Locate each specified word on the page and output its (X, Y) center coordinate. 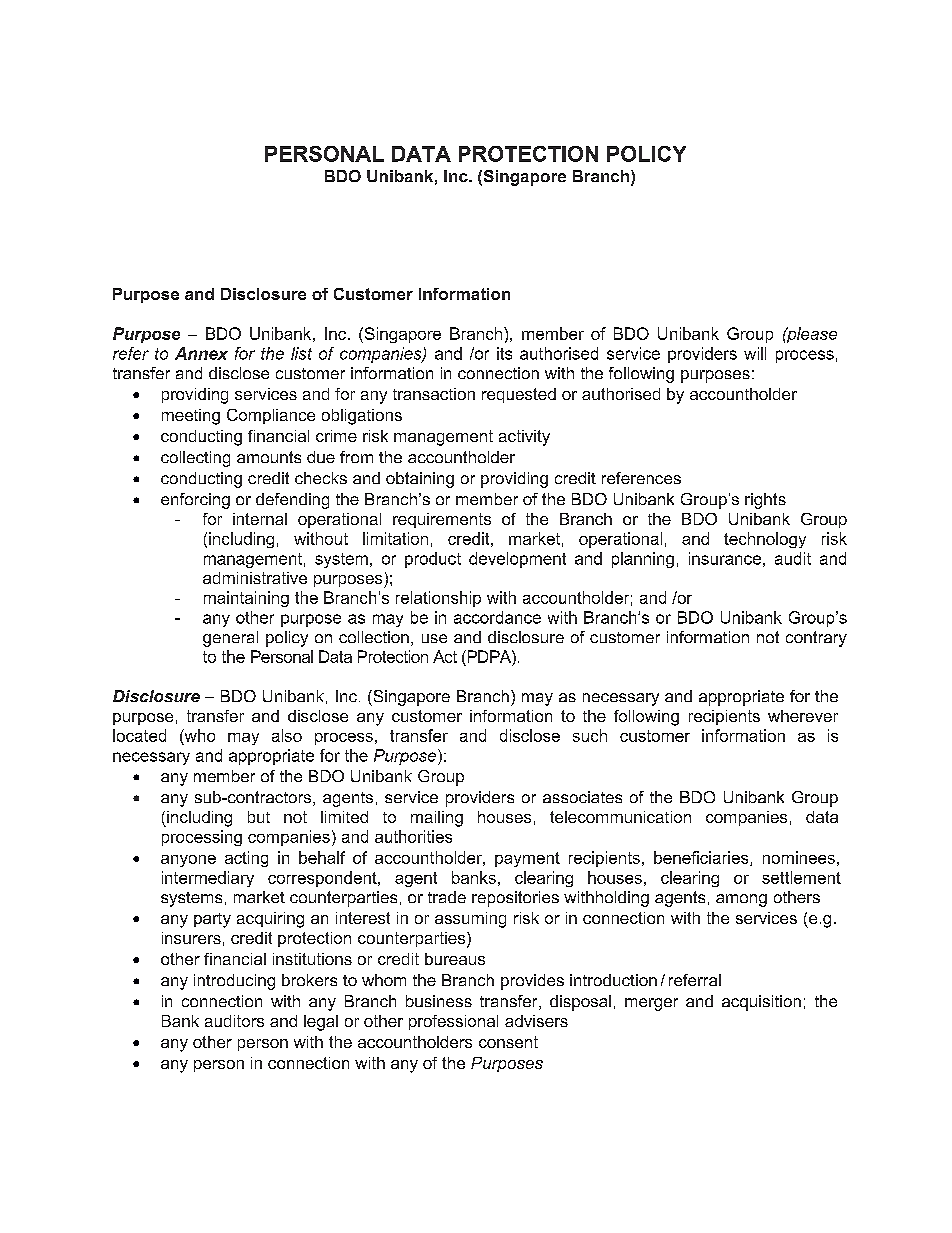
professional (453, 1022)
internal (260, 519)
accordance (497, 617)
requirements (442, 520)
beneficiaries (702, 858)
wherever (803, 716)
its (504, 353)
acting (246, 859)
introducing (234, 982)
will (755, 353)
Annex (201, 353)
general (230, 639)
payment (527, 859)
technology (765, 540)
